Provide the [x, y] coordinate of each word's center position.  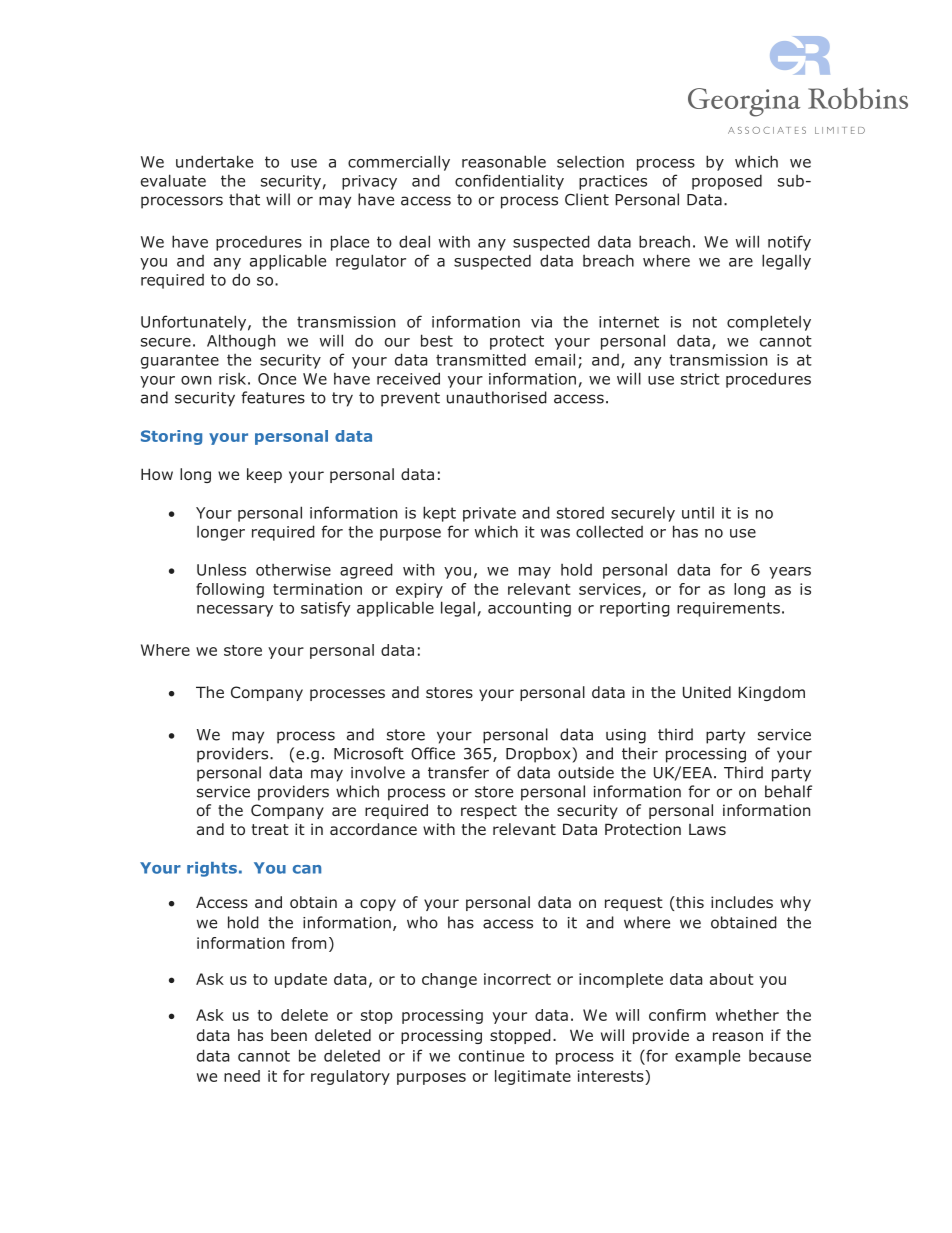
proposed [727, 182]
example [707, 1057]
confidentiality [509, 182]
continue [491, 1056]
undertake [214, 161]
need [242, 1076]
